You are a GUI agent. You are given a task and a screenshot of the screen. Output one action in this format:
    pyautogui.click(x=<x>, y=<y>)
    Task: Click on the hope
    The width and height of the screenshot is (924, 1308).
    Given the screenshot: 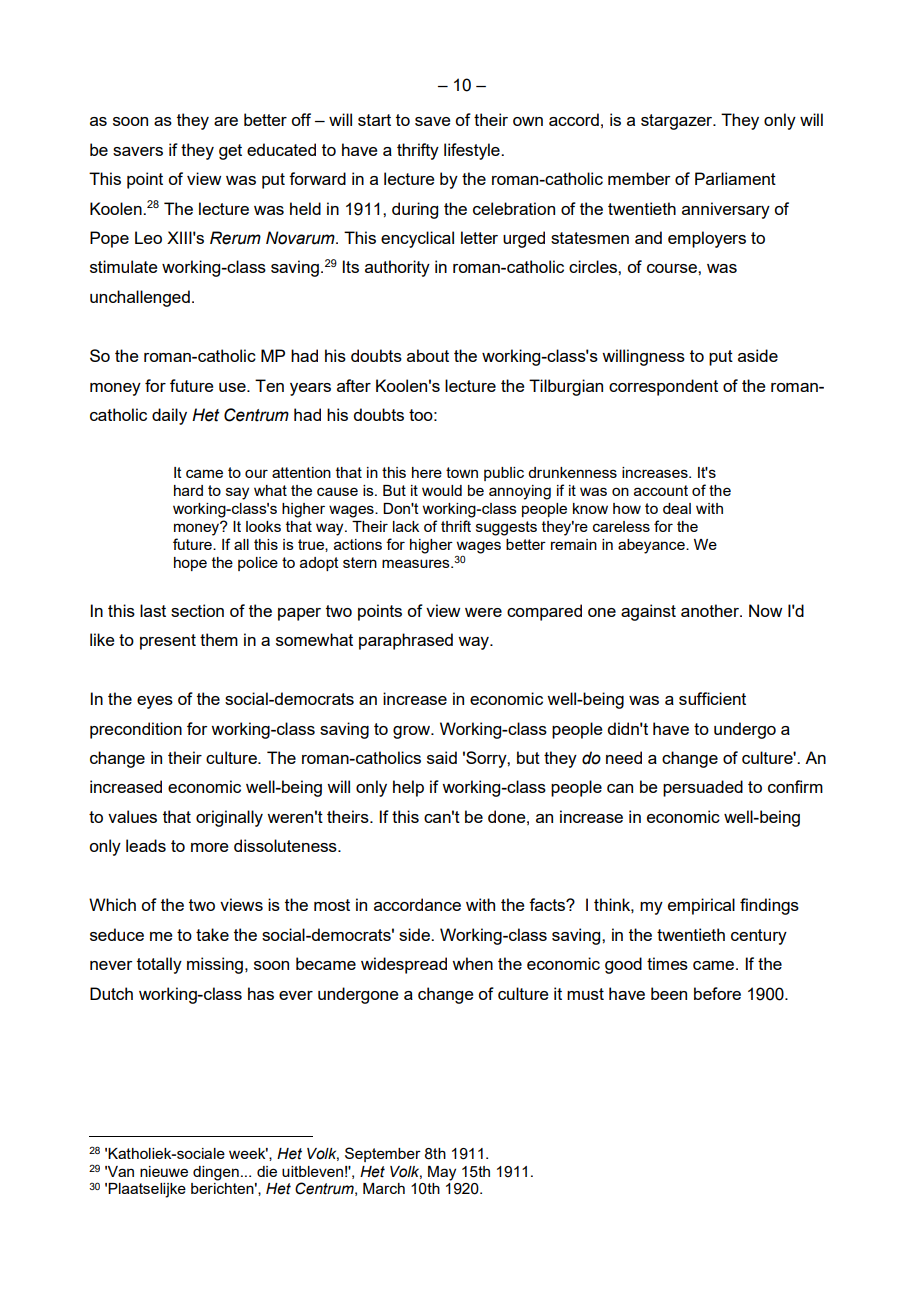 What is the action you would take?
    pyautogui.click(x=190, y=564)
